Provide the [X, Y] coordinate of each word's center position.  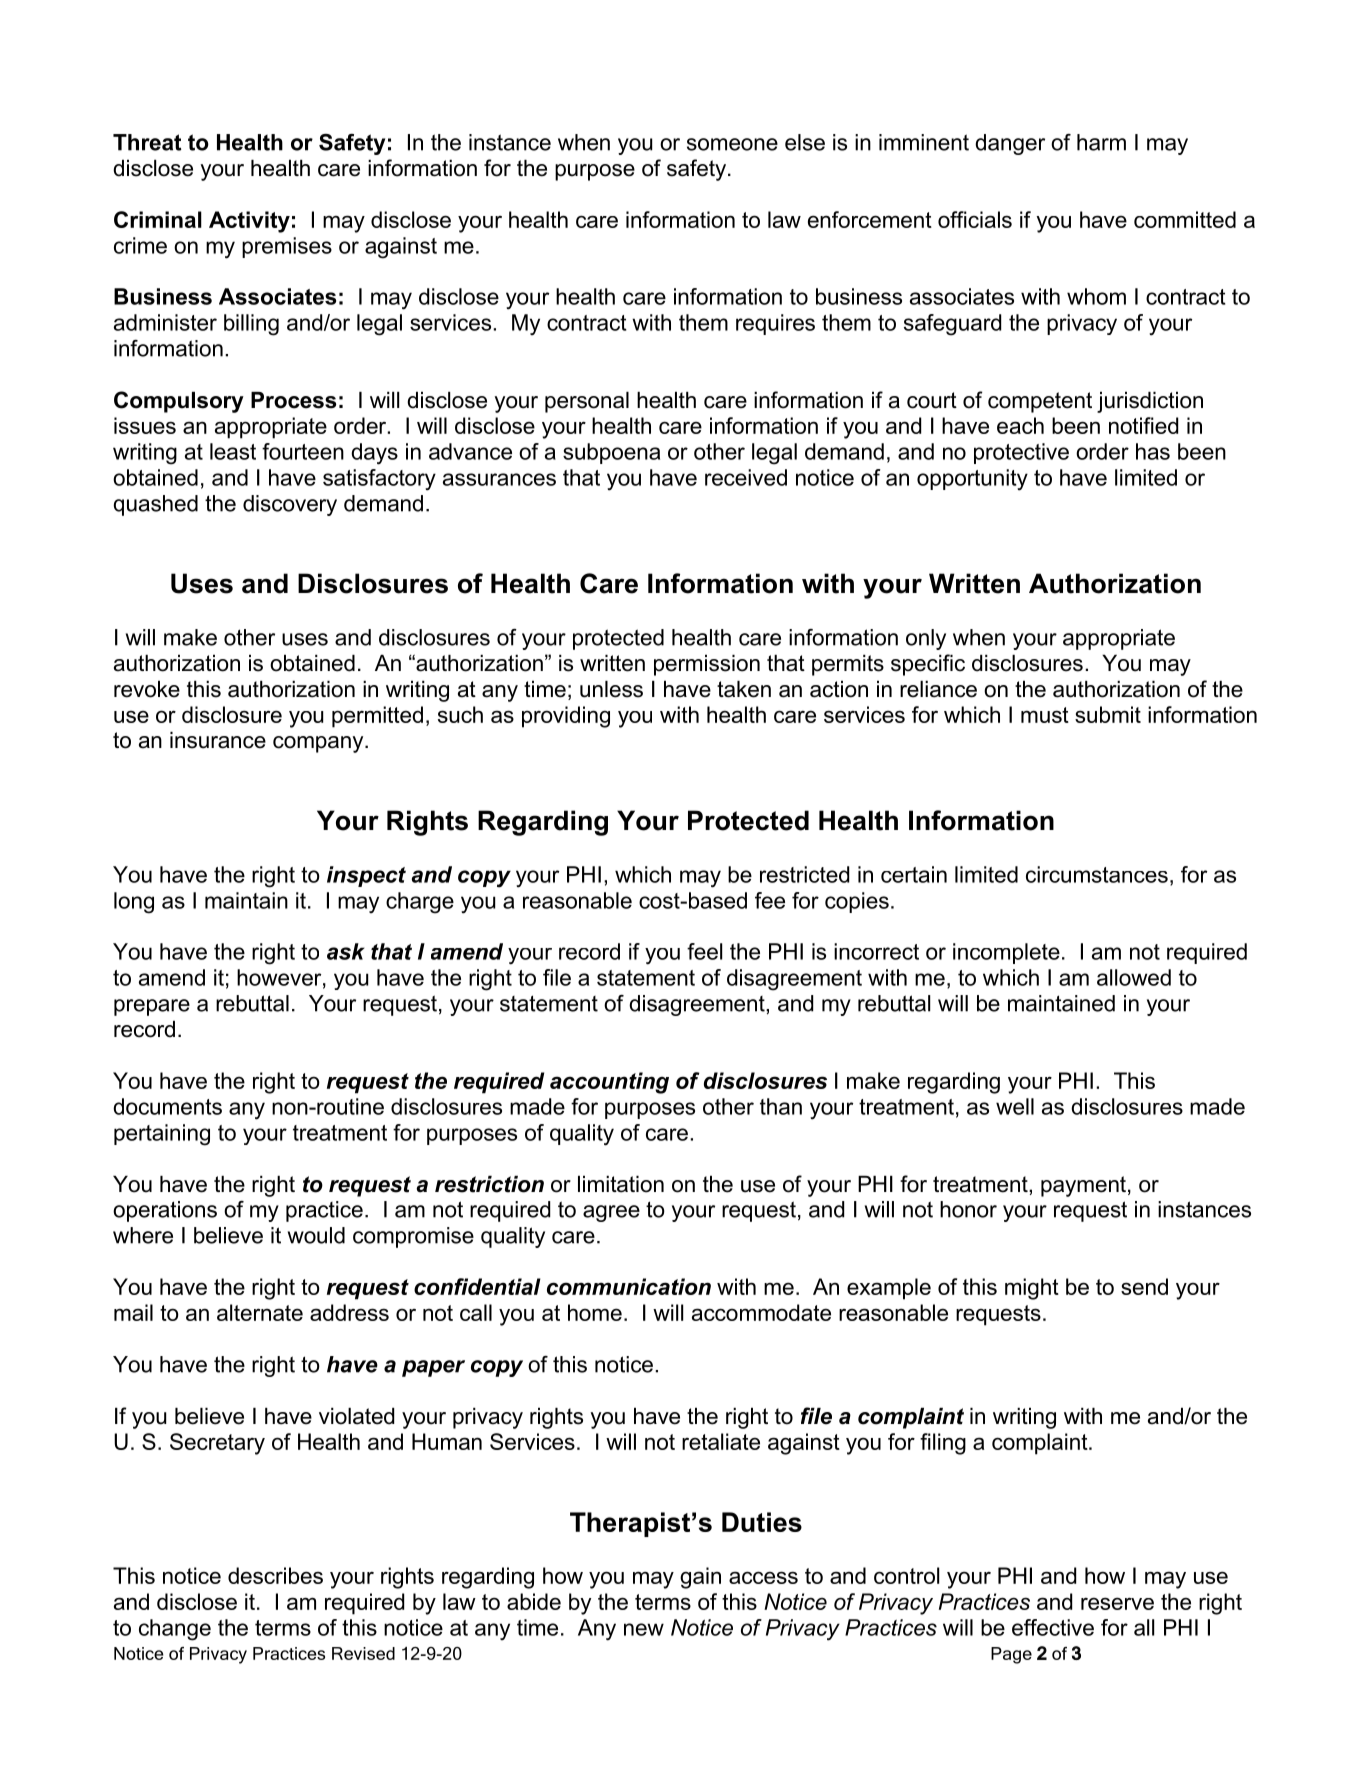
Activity [249, 222]
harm [1101, 142]
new [644, 1629]
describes [275, 1575]
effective [1053, 1627]
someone [732, 144]
